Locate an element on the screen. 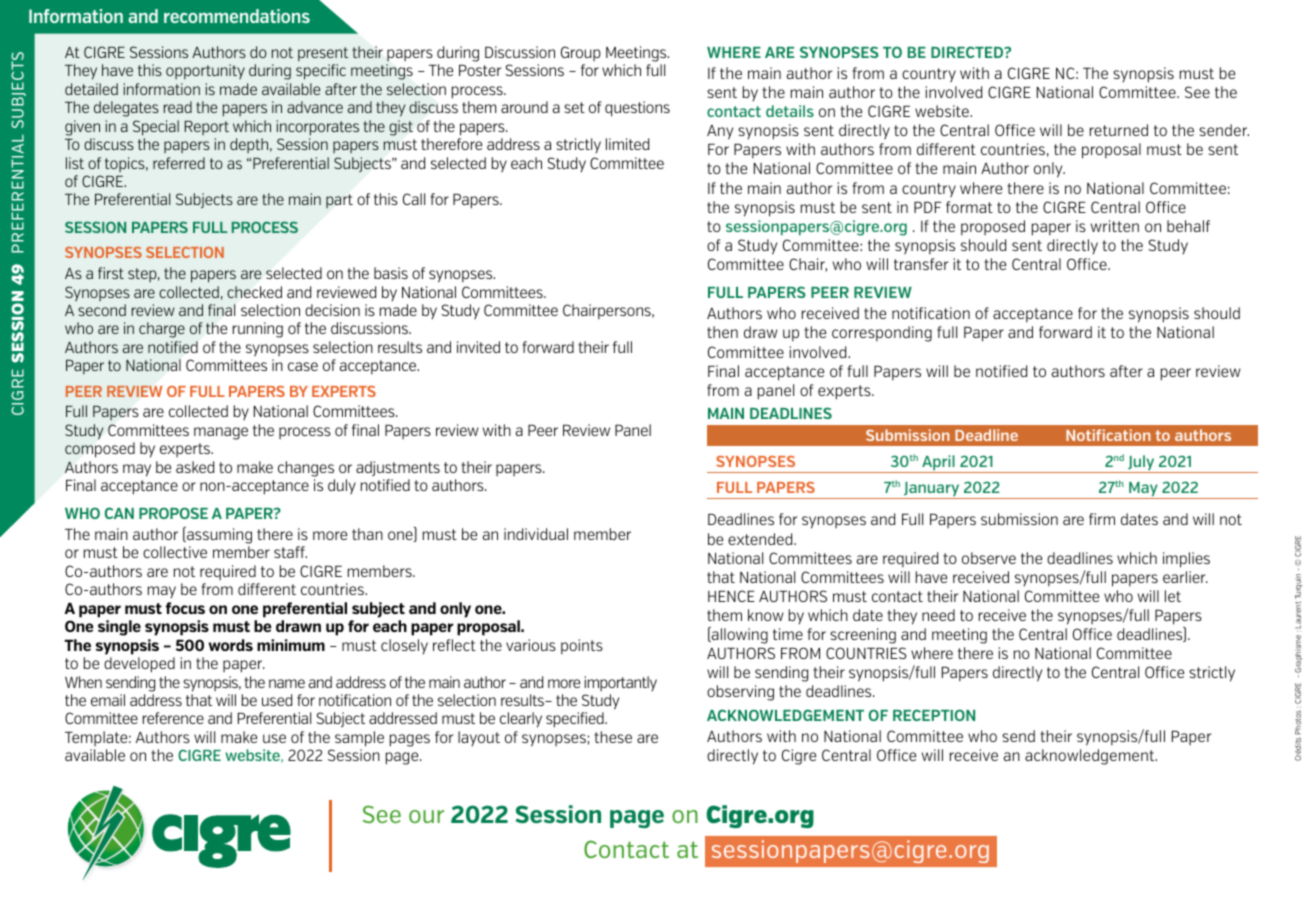 Image resolution: width=1316 pixels, height=907 pixels. recommendations is located at coordinates (237, 16).
